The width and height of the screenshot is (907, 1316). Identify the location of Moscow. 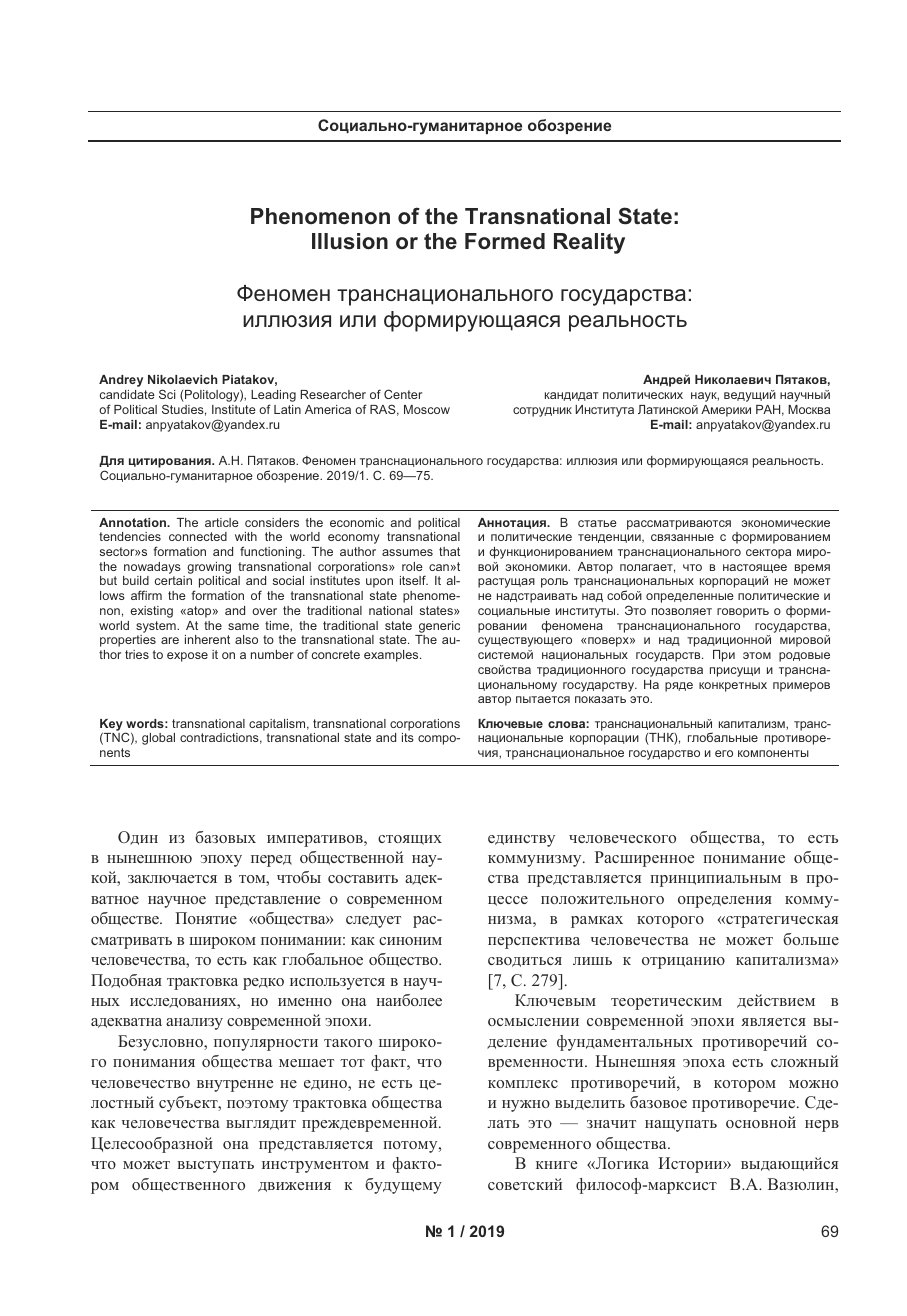
(427, 409).
